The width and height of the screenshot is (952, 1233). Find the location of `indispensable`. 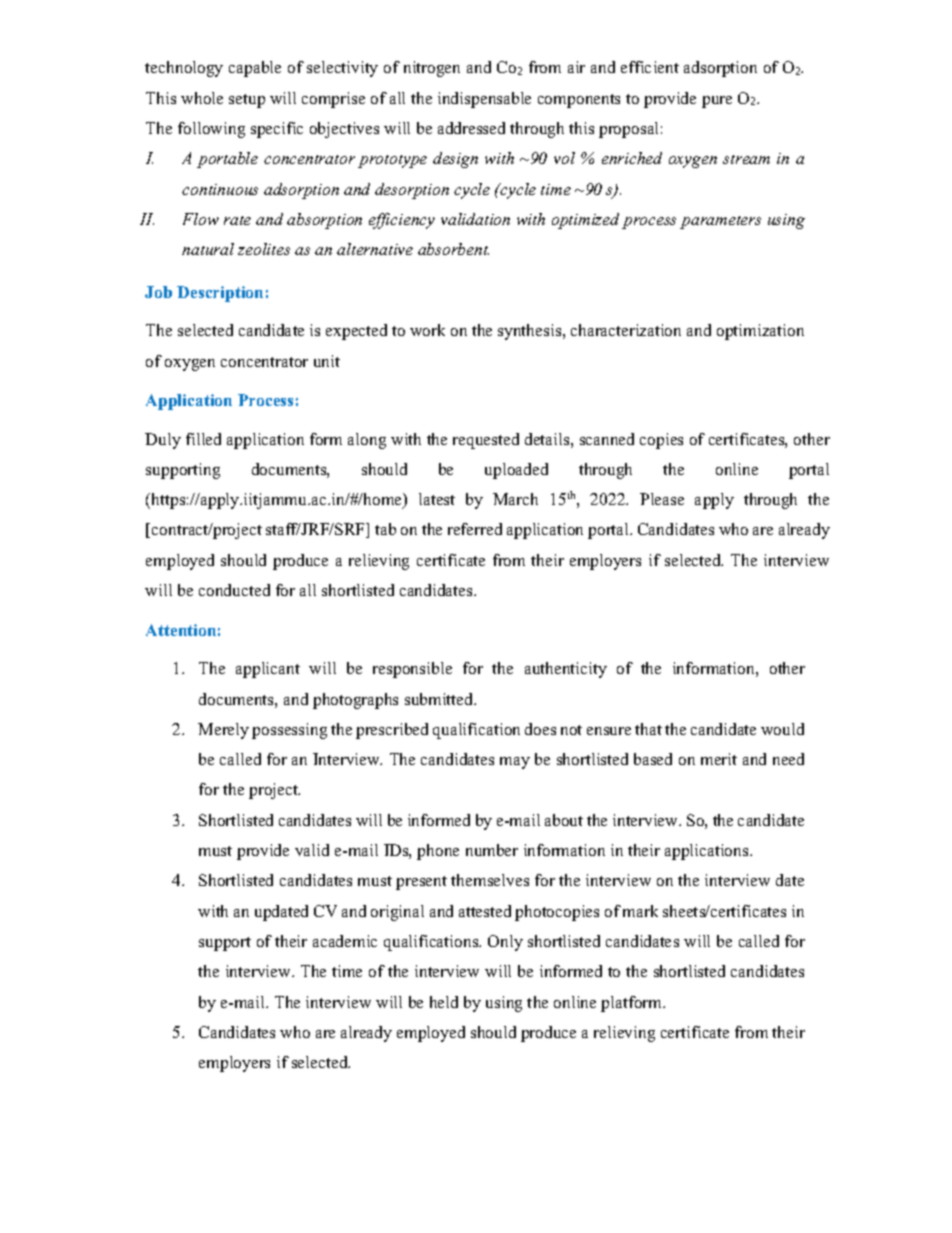

indispensable is located at coordinates (484, 100).
